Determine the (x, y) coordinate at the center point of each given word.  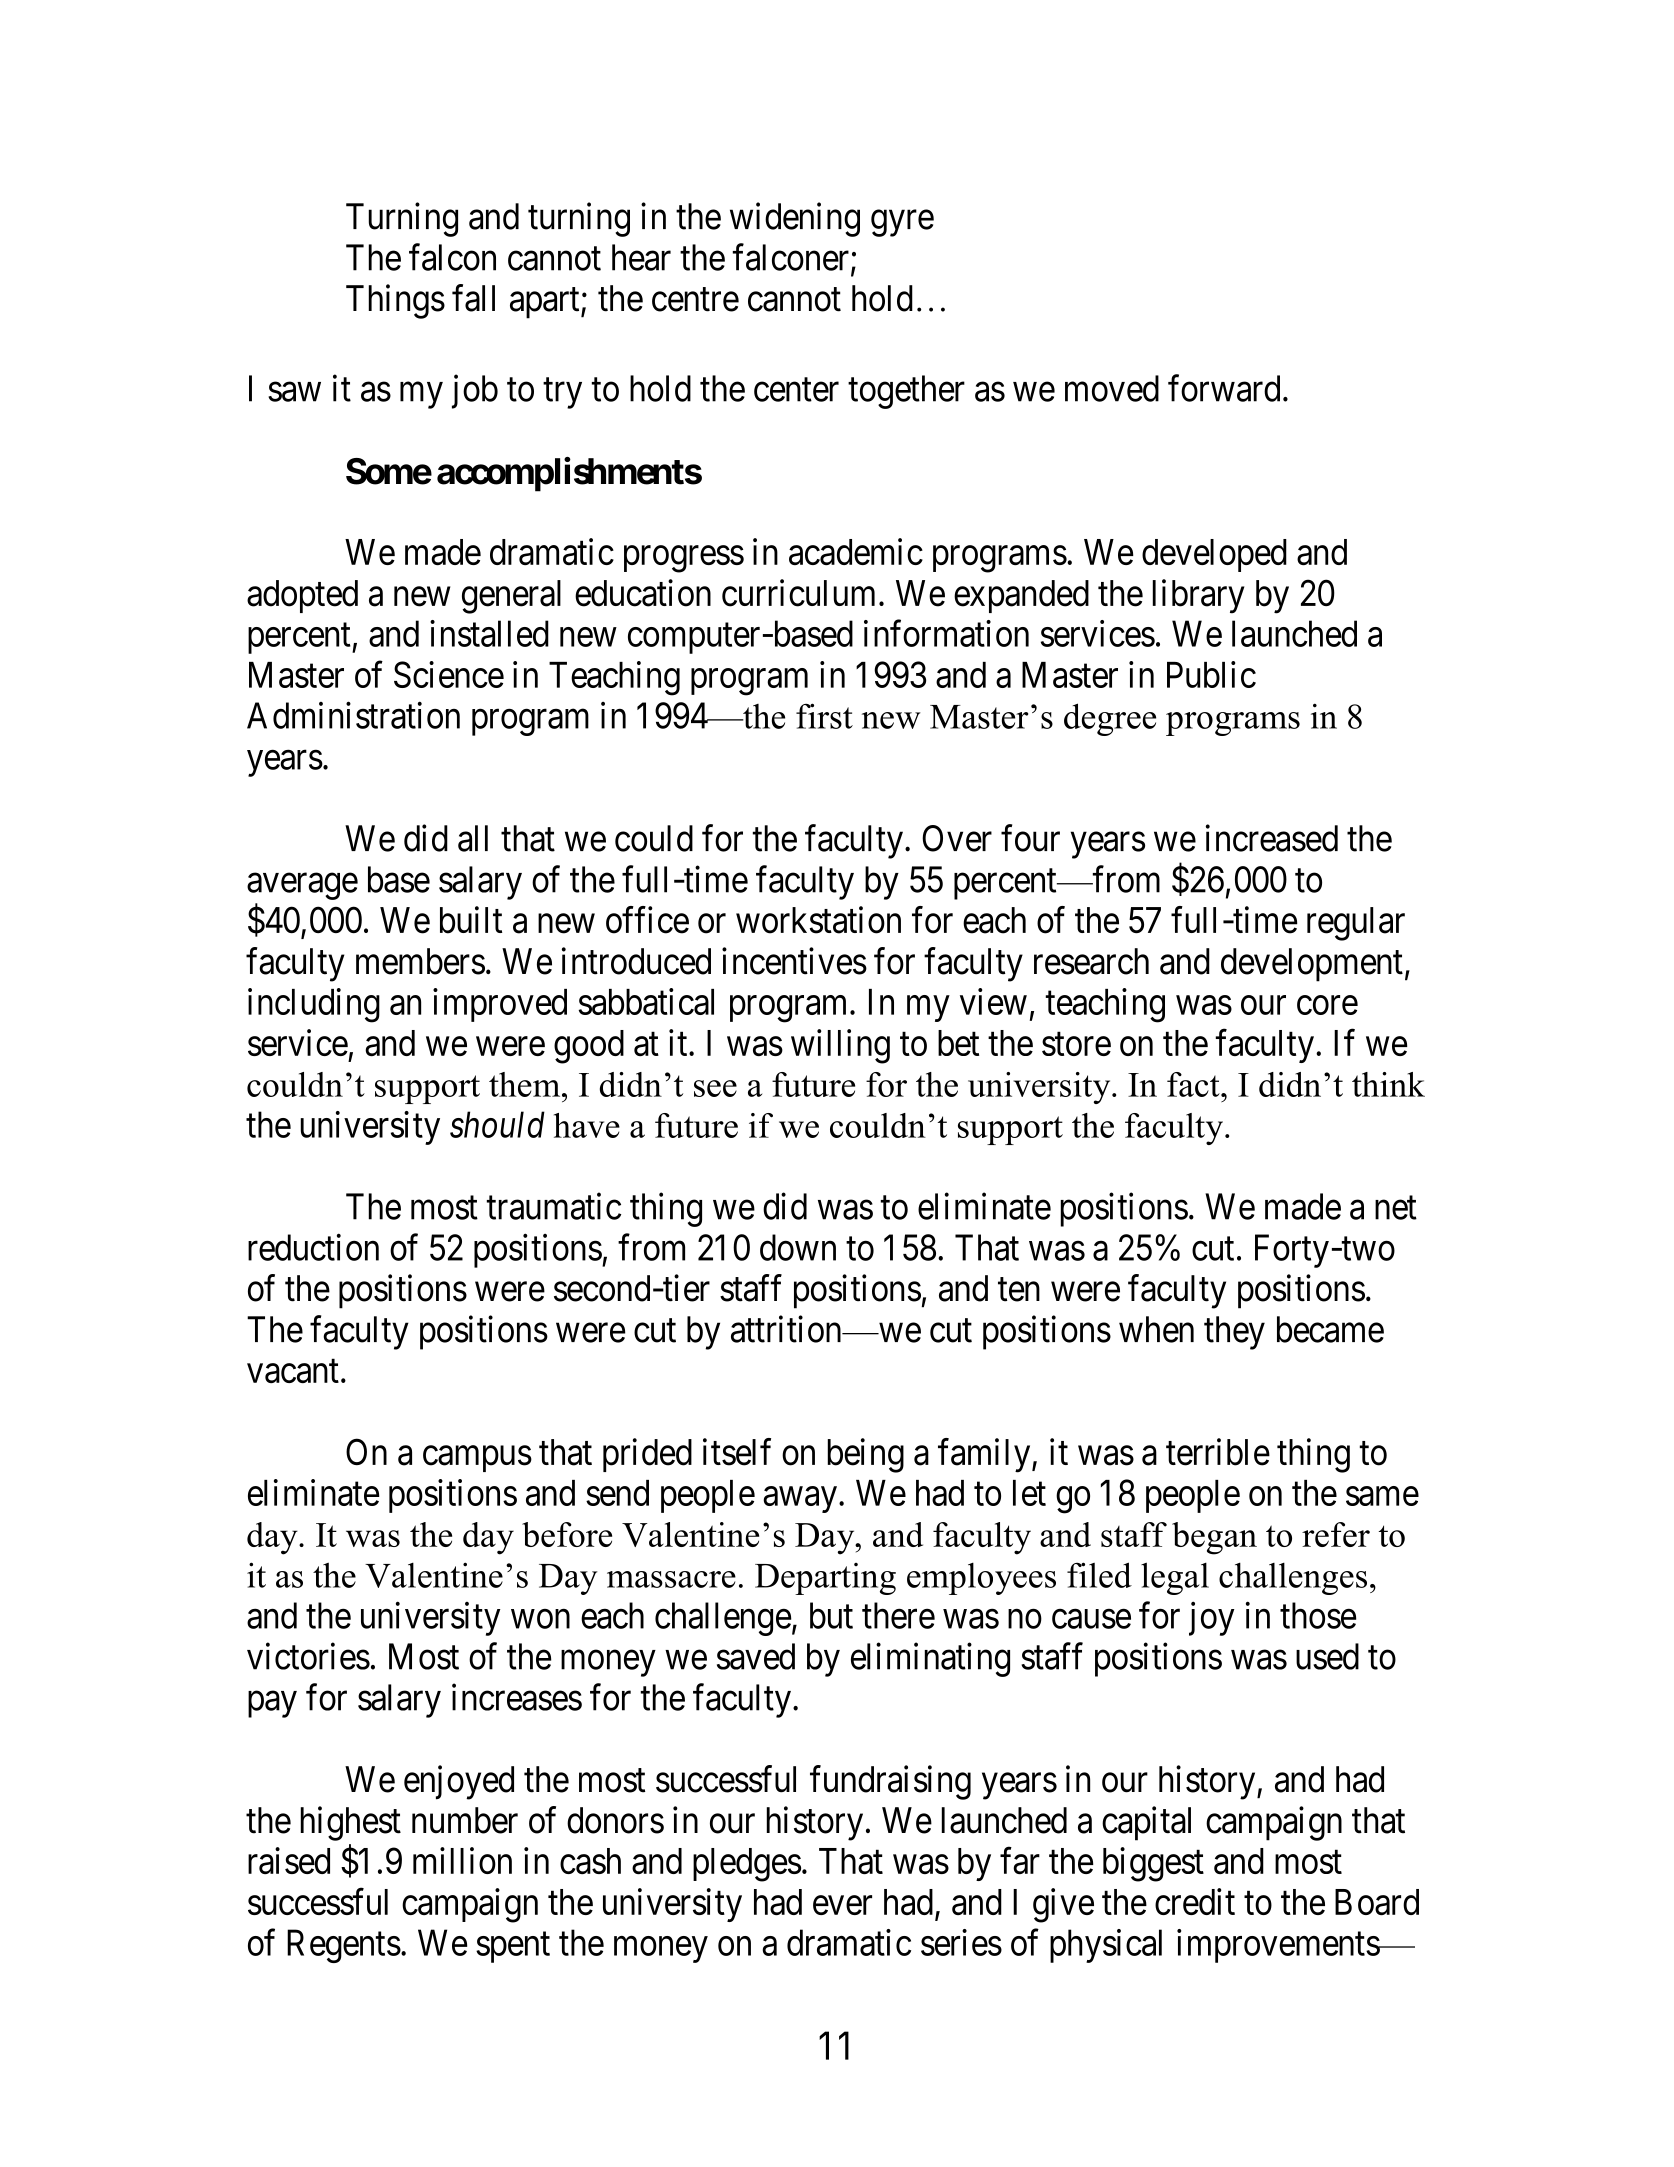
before (567, 1534)
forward (1224, 388)
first (824, 716)
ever (842, 1905)
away (800, 1500)
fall (473, 298)
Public (1211, 674)
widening (795, 219)
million (462, 1860)
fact (1194, 1084)
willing (840, 1046)
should (497, 1124)
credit (1195, 1901)
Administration (353, 715)
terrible (1218, 1452)
